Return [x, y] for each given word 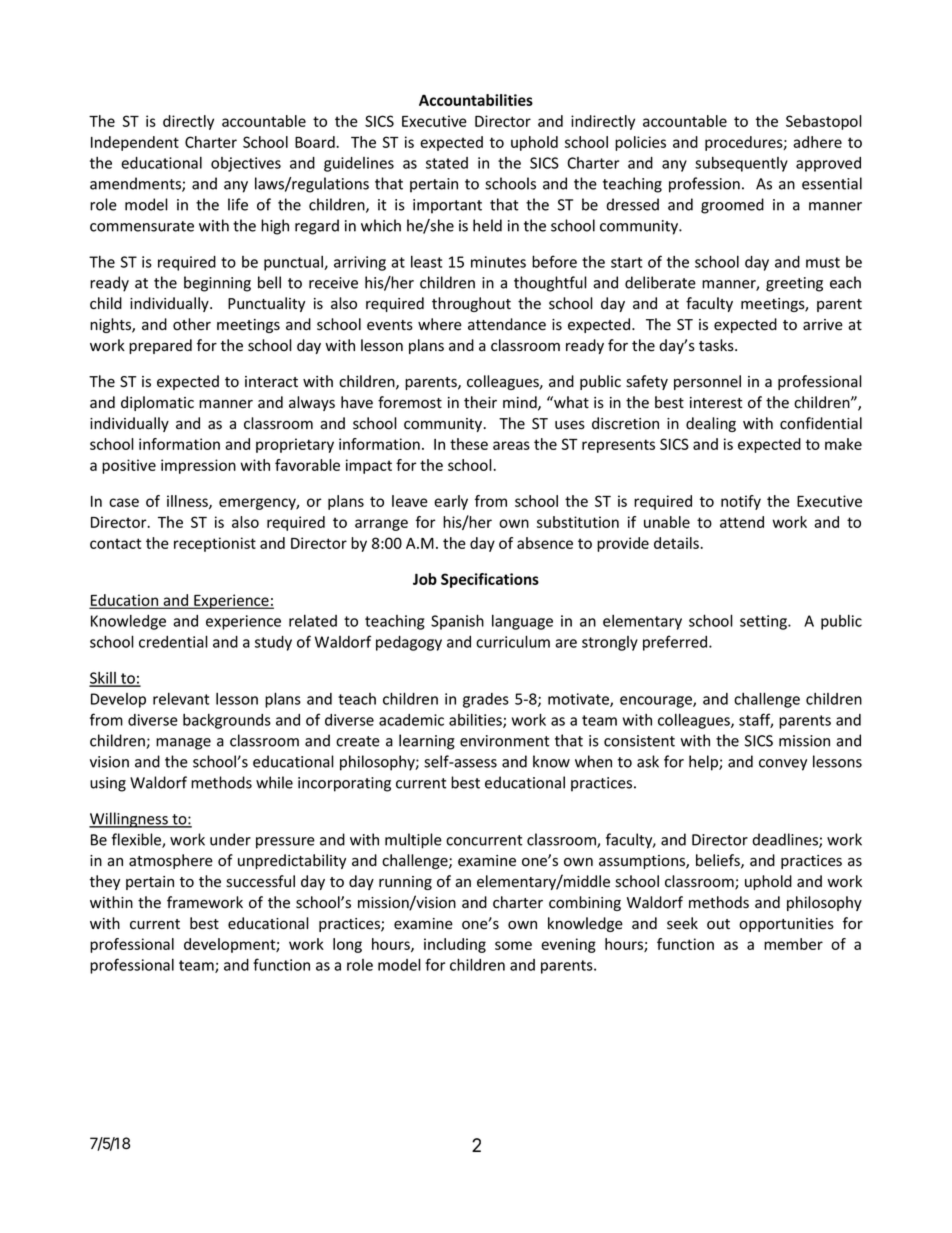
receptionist [215, 544]
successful [260, 881]
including [455, 945]
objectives [246, 164]
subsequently [741, 164]
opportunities [786, 925]
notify [741, 502]
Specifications [490, 580]
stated [447, 163]
